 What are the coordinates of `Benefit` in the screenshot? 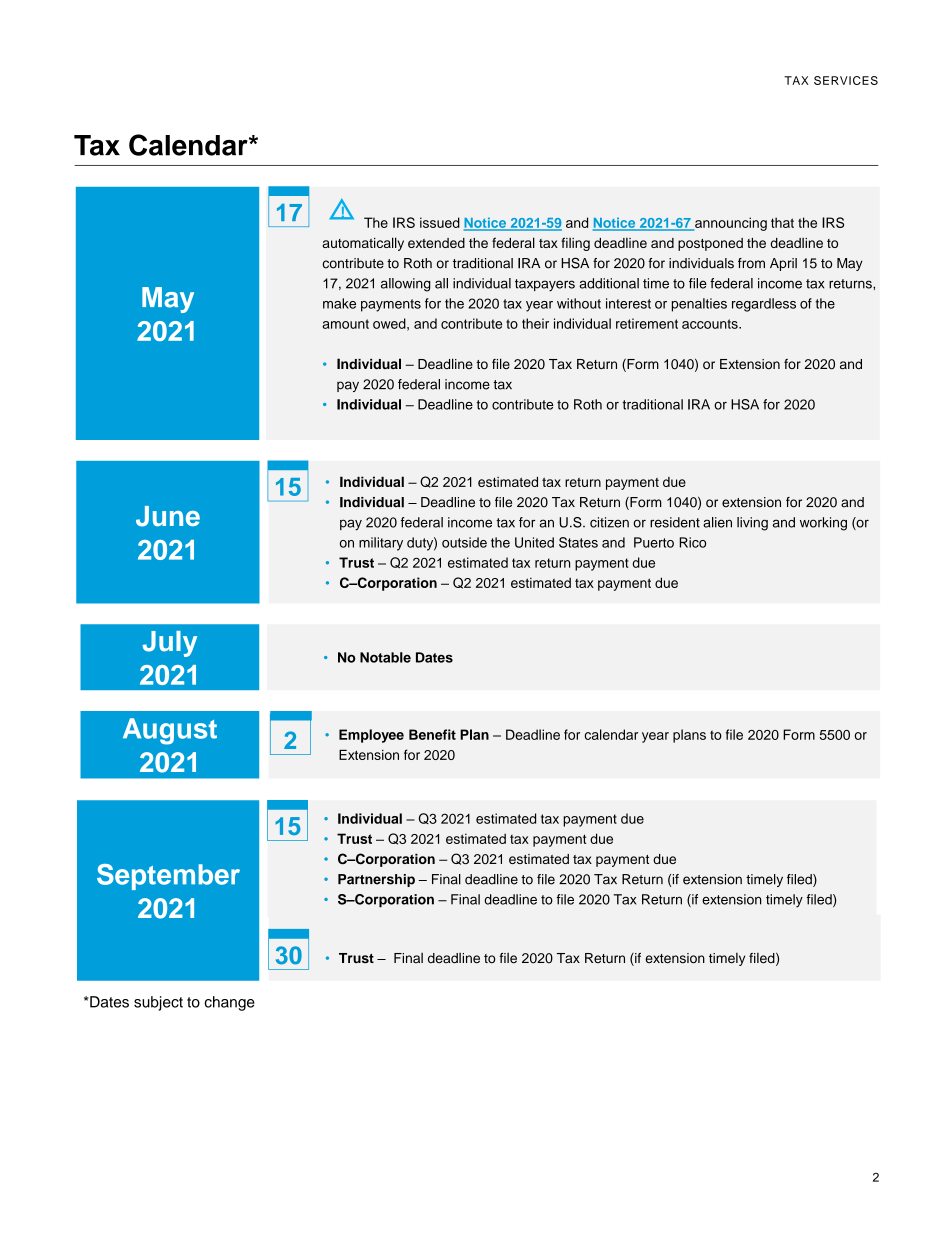 It's located at (432, 734).
